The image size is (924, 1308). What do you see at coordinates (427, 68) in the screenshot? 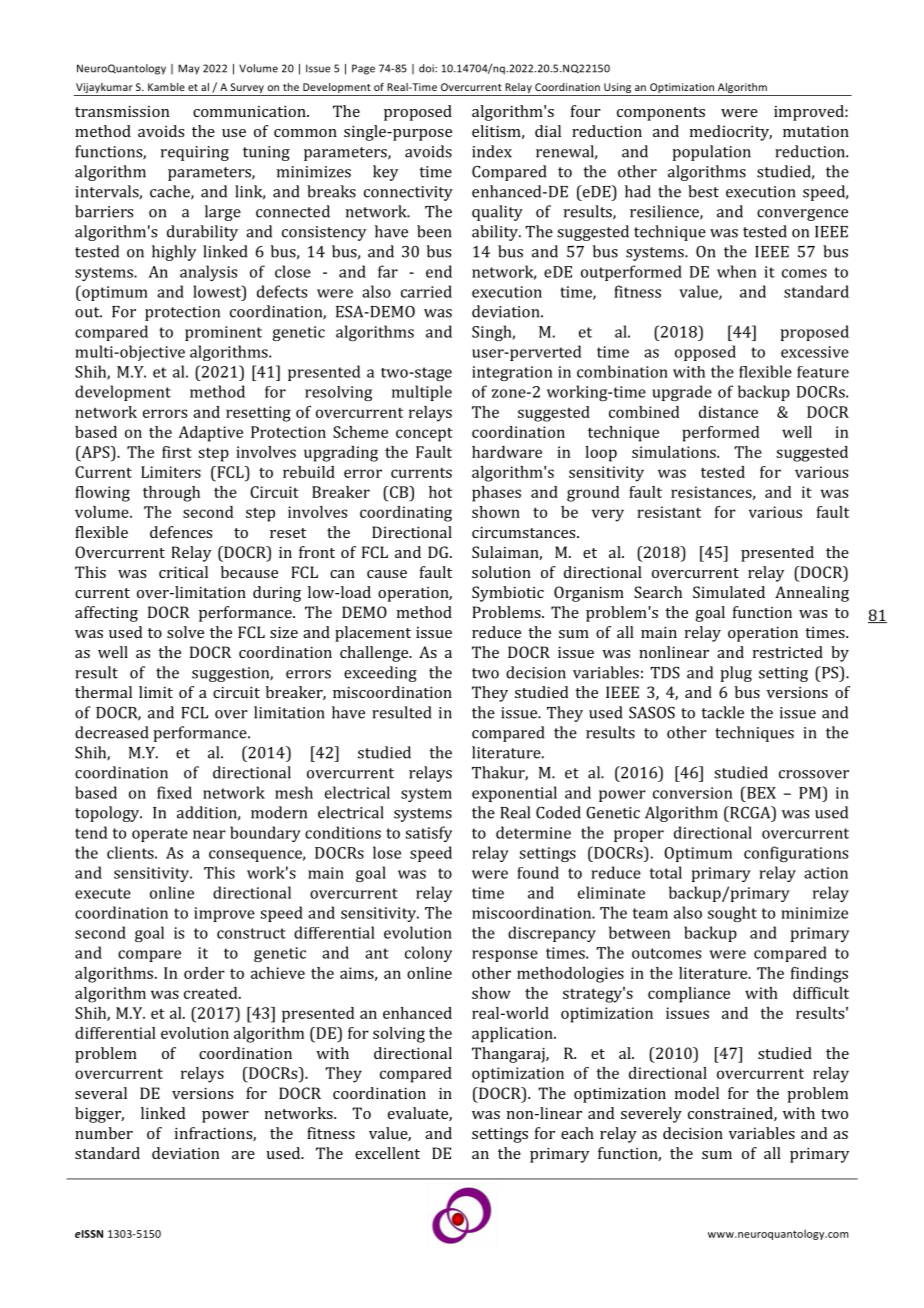
I see `doi` at bounding box center [427, 68].
